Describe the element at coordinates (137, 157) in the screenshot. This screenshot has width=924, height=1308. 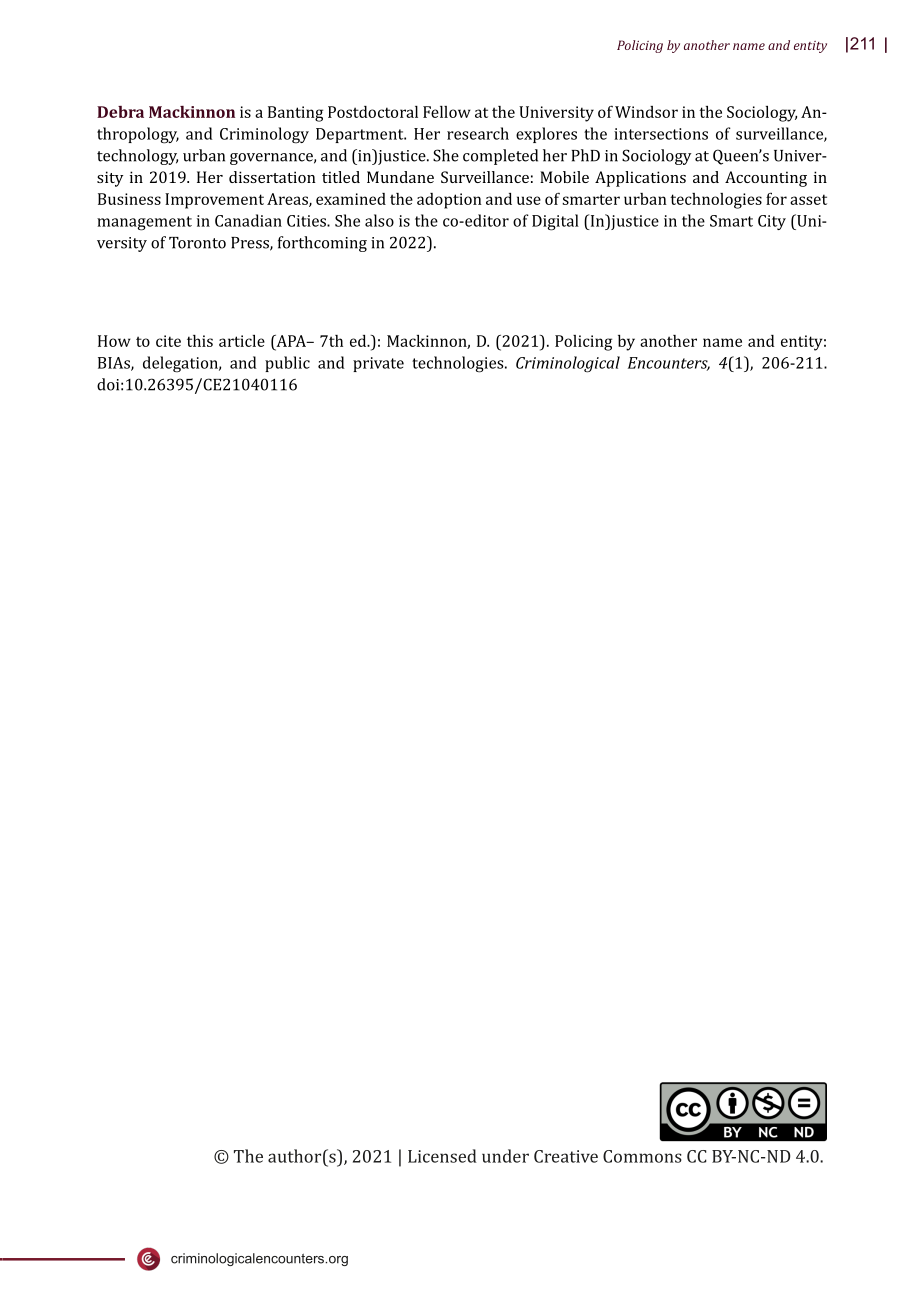
I see `technology` at that location.
